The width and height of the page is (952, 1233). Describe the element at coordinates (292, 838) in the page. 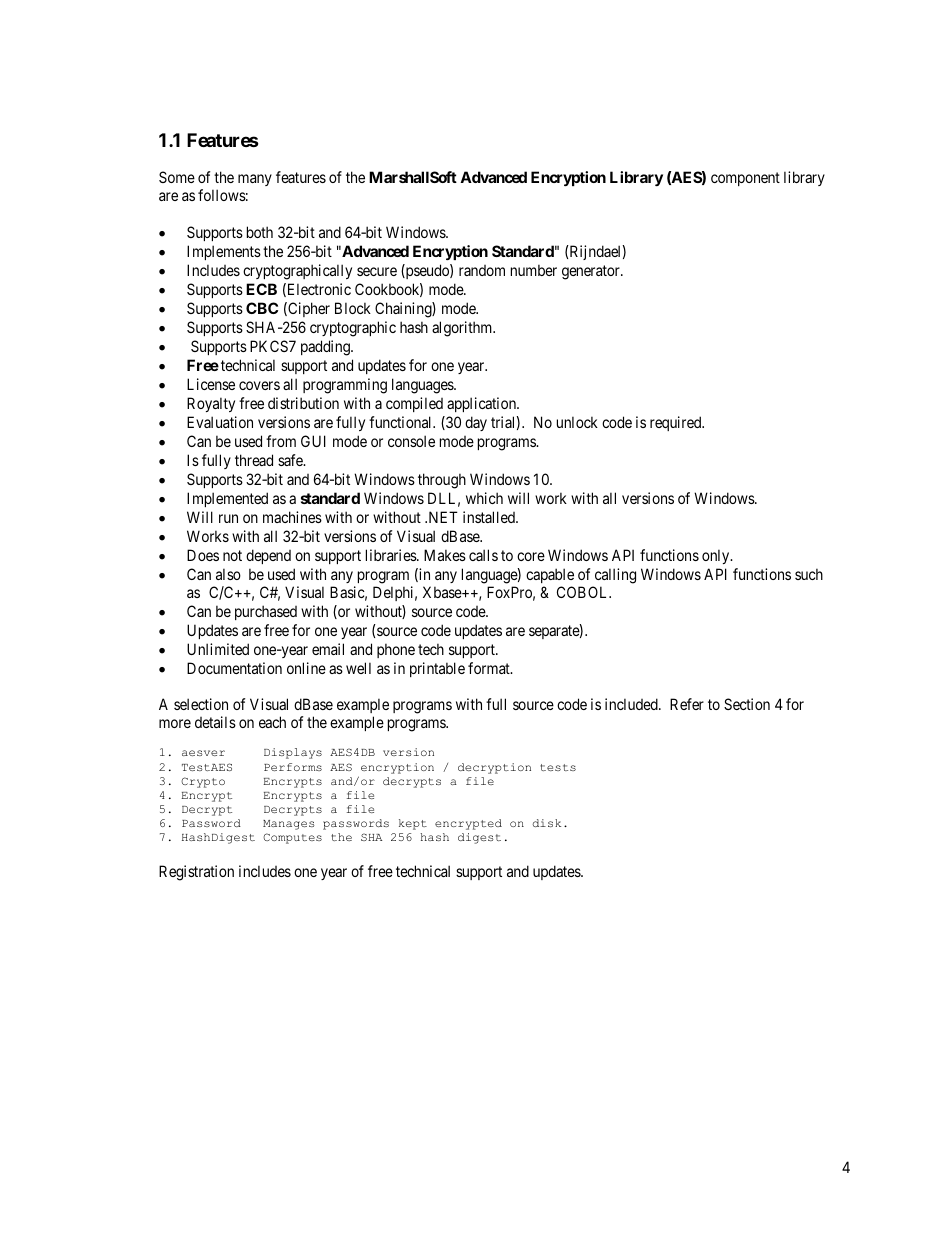

I see `Computes` at that location.
